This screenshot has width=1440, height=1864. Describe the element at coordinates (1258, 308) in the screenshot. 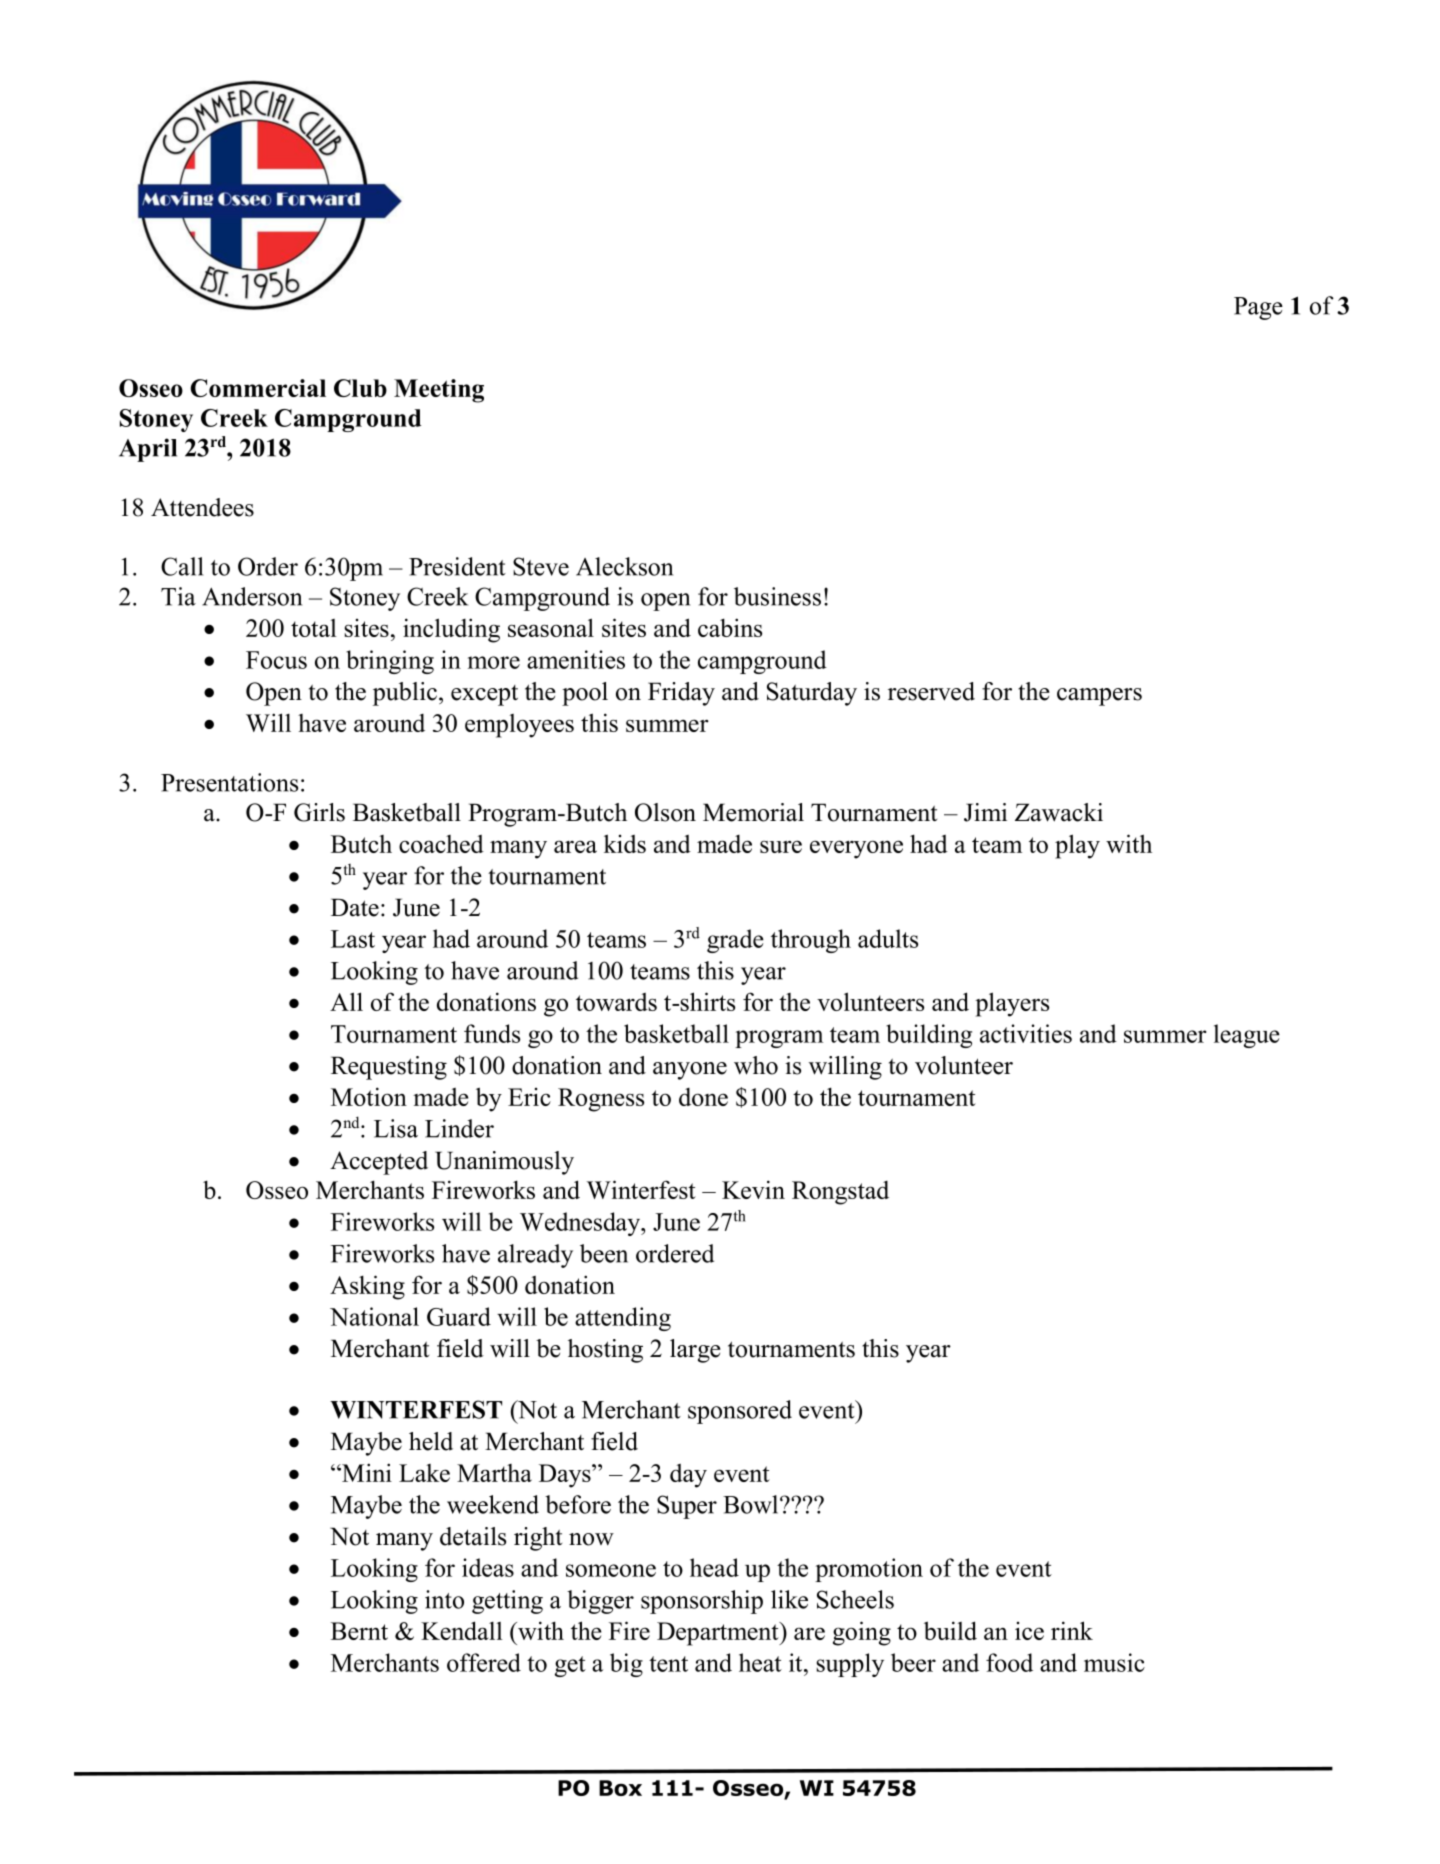

I see `Page` at that location.
